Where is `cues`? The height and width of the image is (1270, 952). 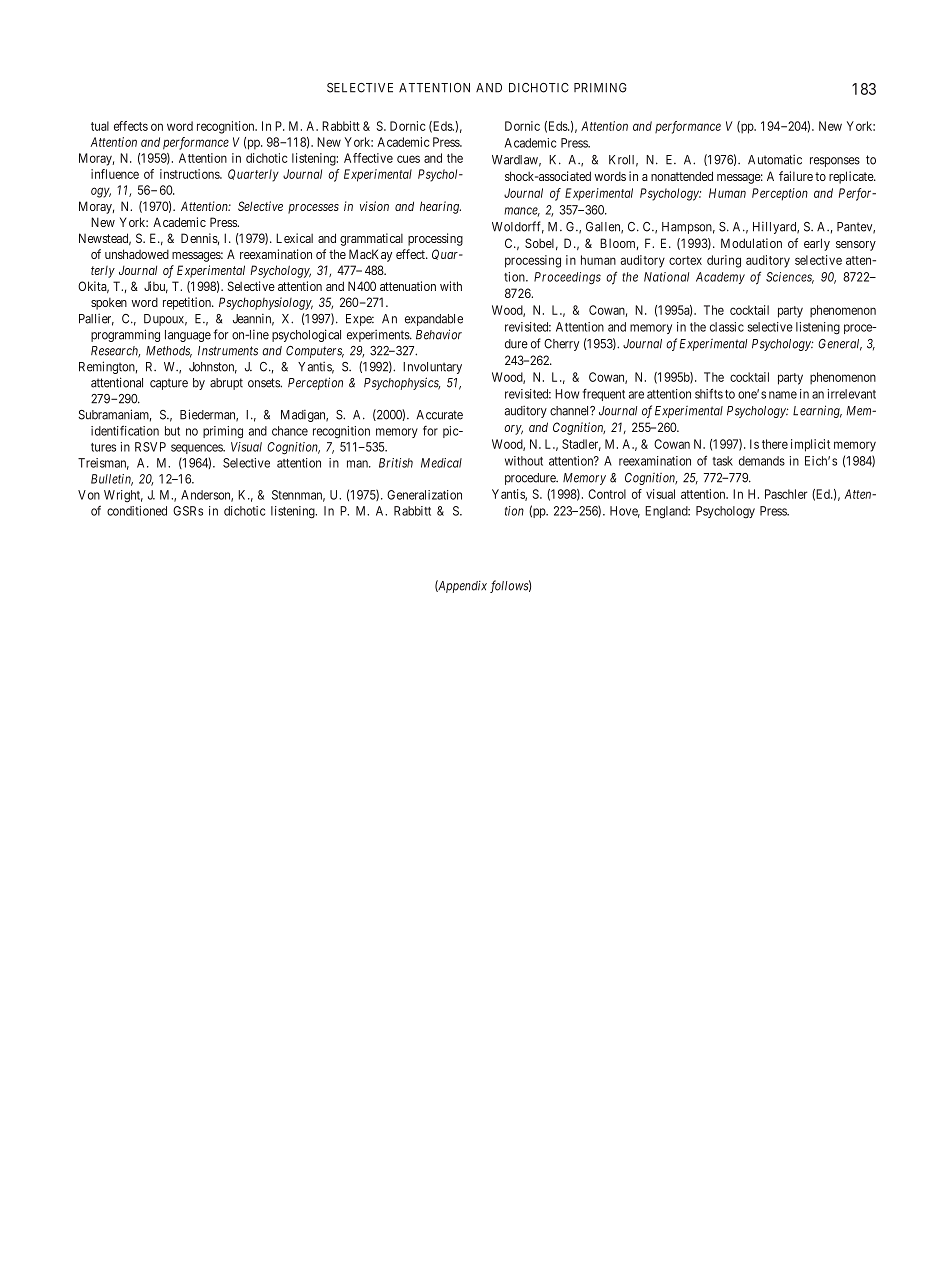 cues is located at coordinates (408, 159).
